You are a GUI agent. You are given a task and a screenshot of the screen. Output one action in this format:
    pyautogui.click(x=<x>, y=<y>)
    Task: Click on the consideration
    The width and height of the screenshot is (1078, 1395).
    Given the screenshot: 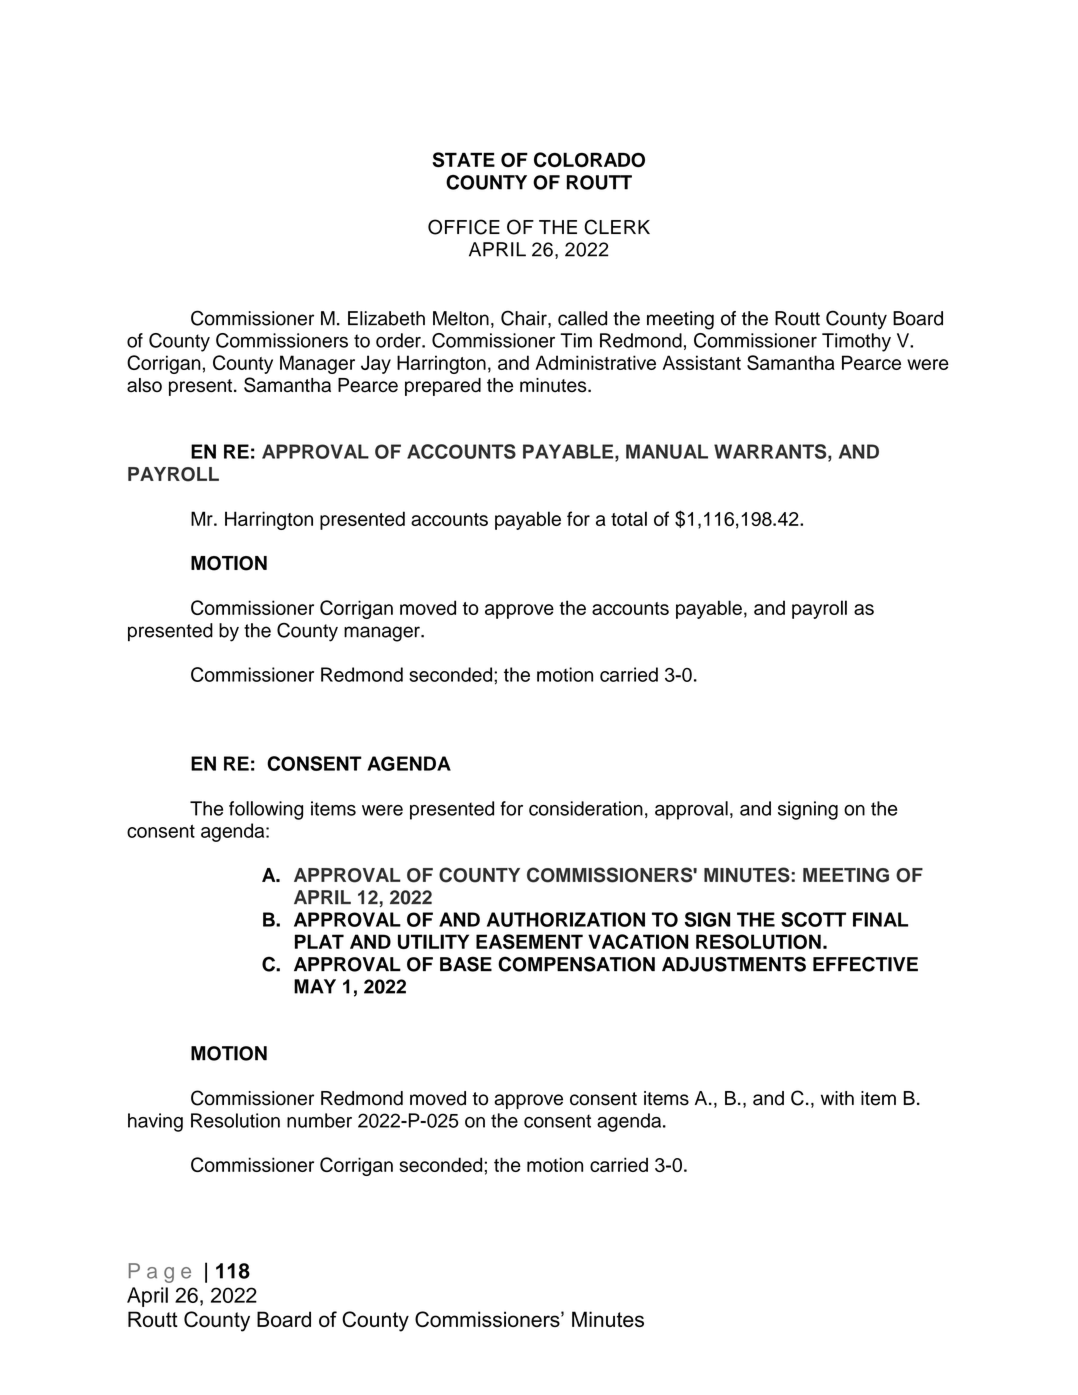 What is the action you would take?
    pyautogui.click(x=586, y=808)
